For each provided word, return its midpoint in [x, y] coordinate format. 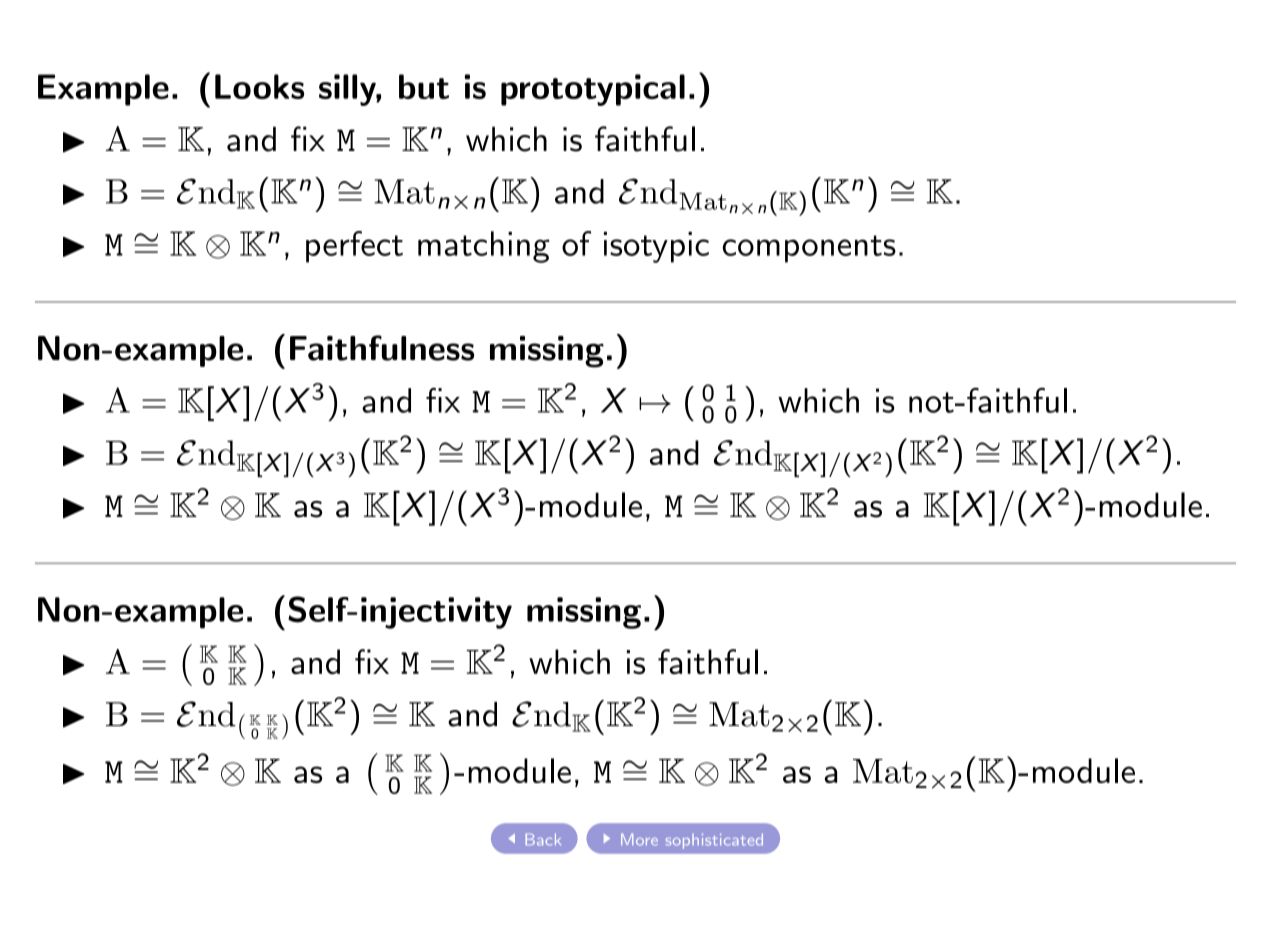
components [809, 249]
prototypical [593, 90]
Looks [259, 86]
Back [543, 839]
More [639, 839]
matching [484, 247]
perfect [354, 247]
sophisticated [714, 841]
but [424, 86]
